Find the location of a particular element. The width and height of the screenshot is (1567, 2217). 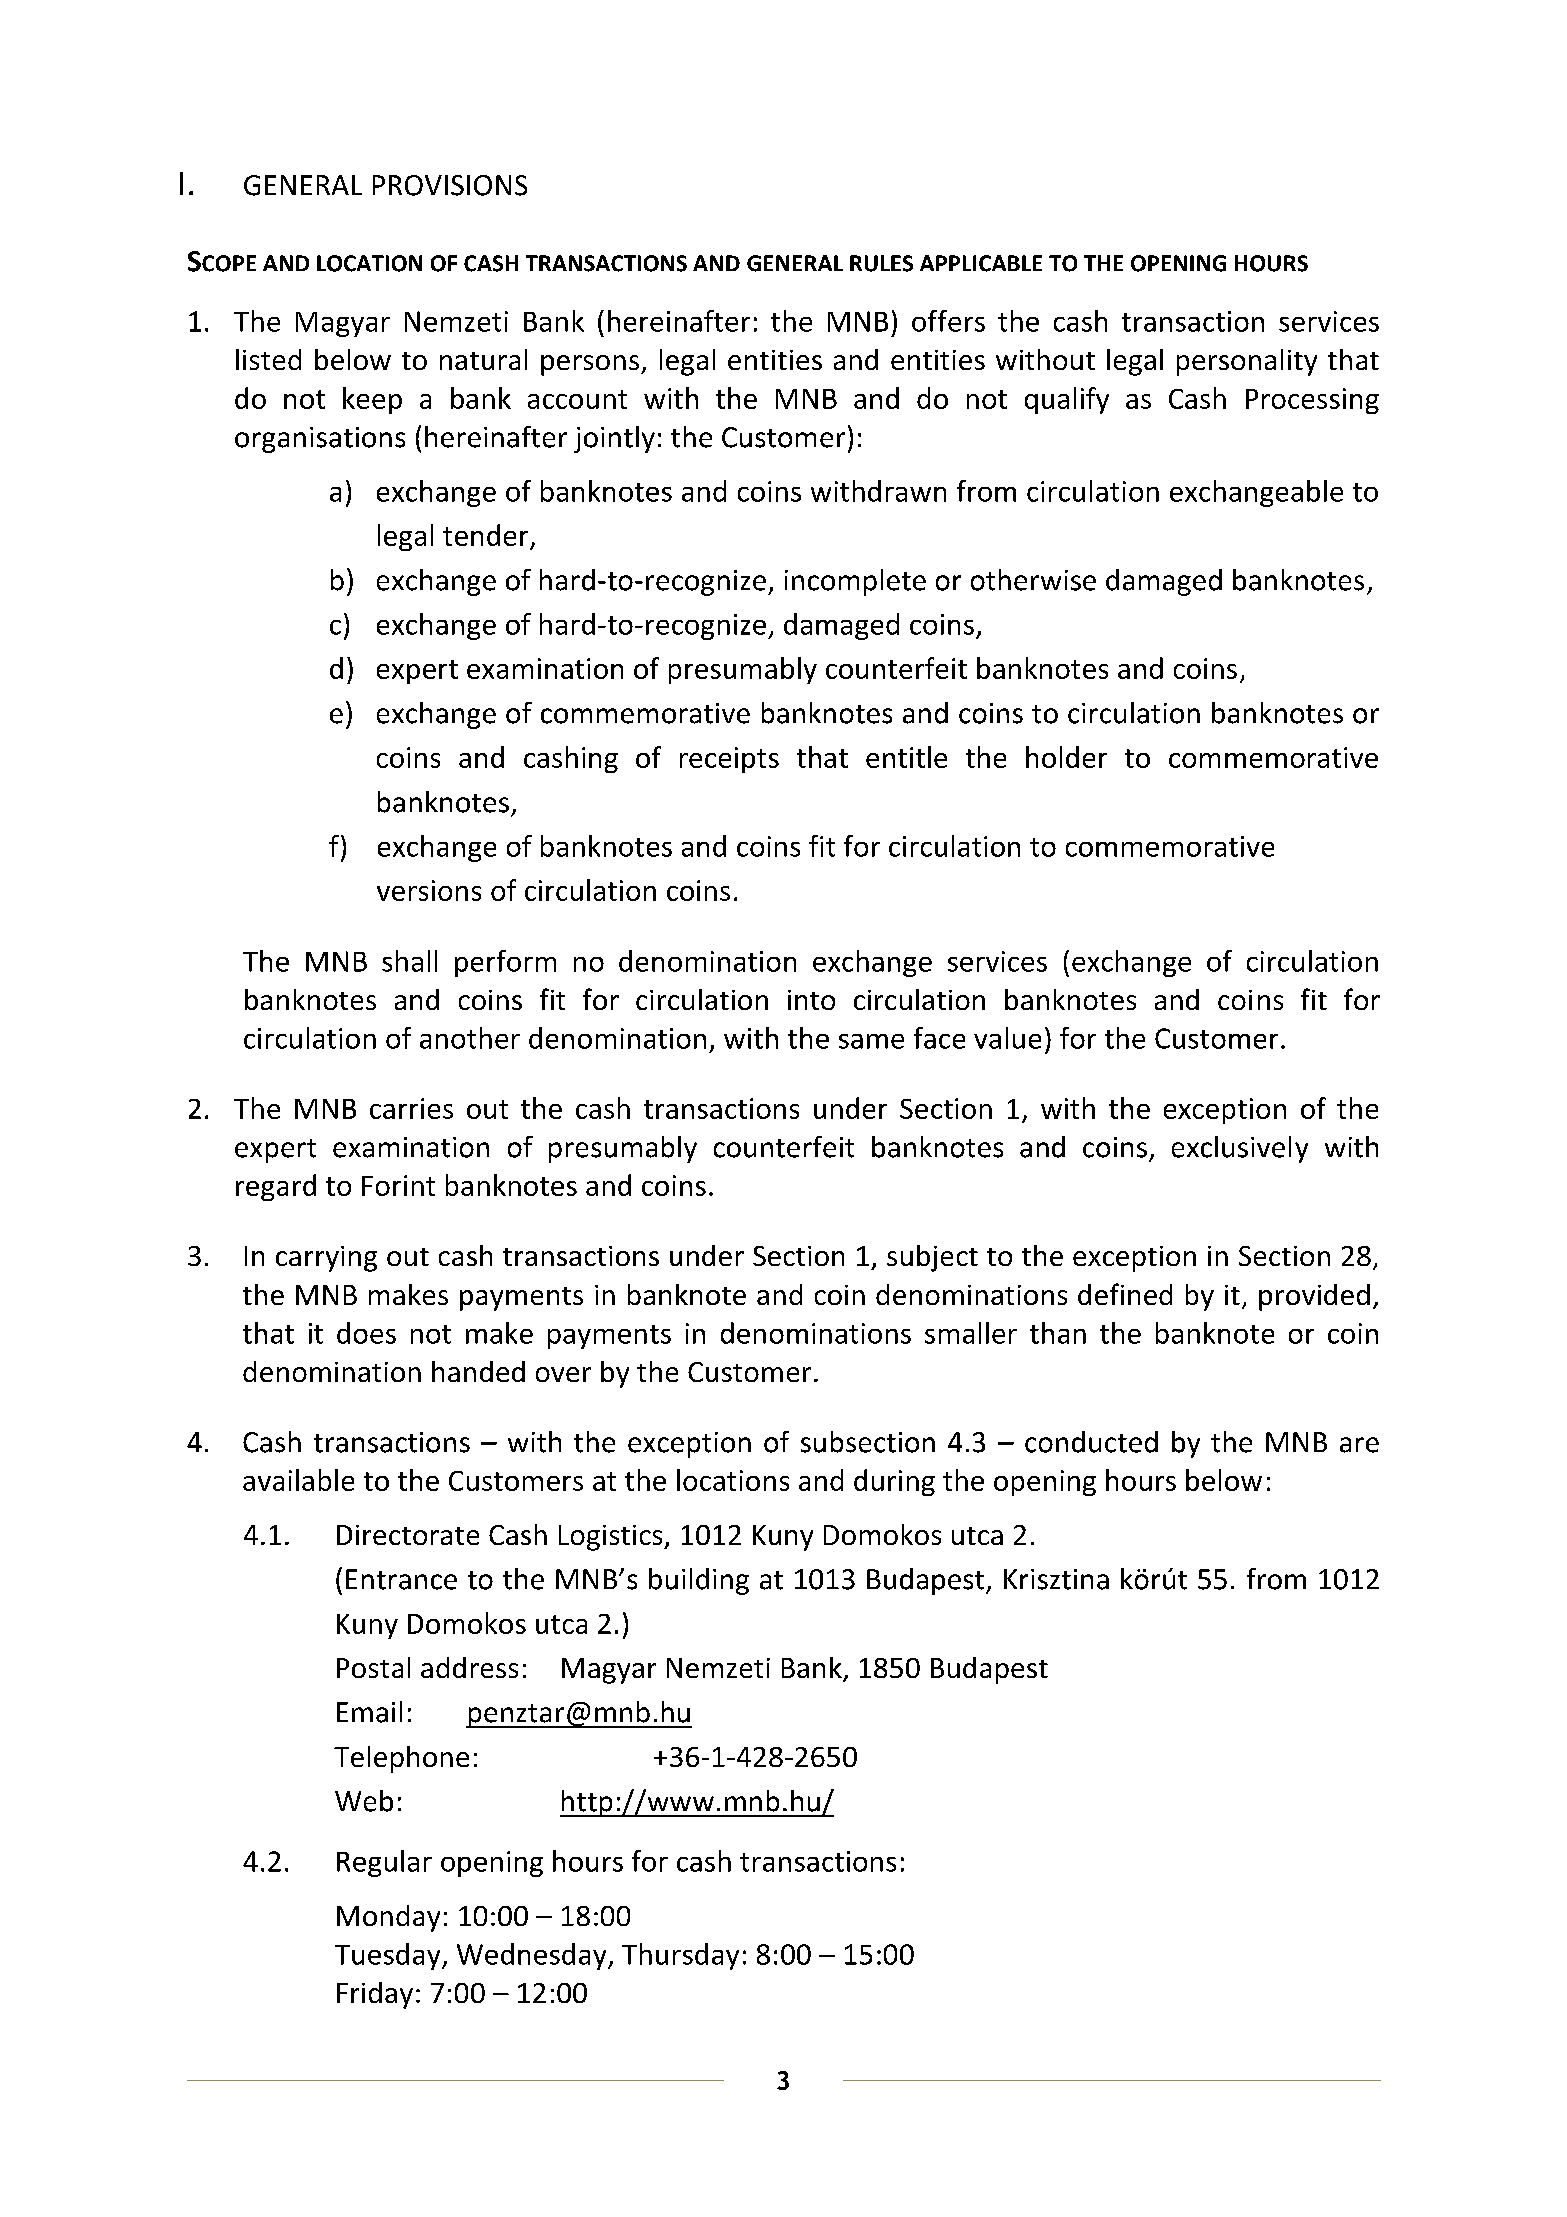

carrying is located at coordinates (326, 1259).
